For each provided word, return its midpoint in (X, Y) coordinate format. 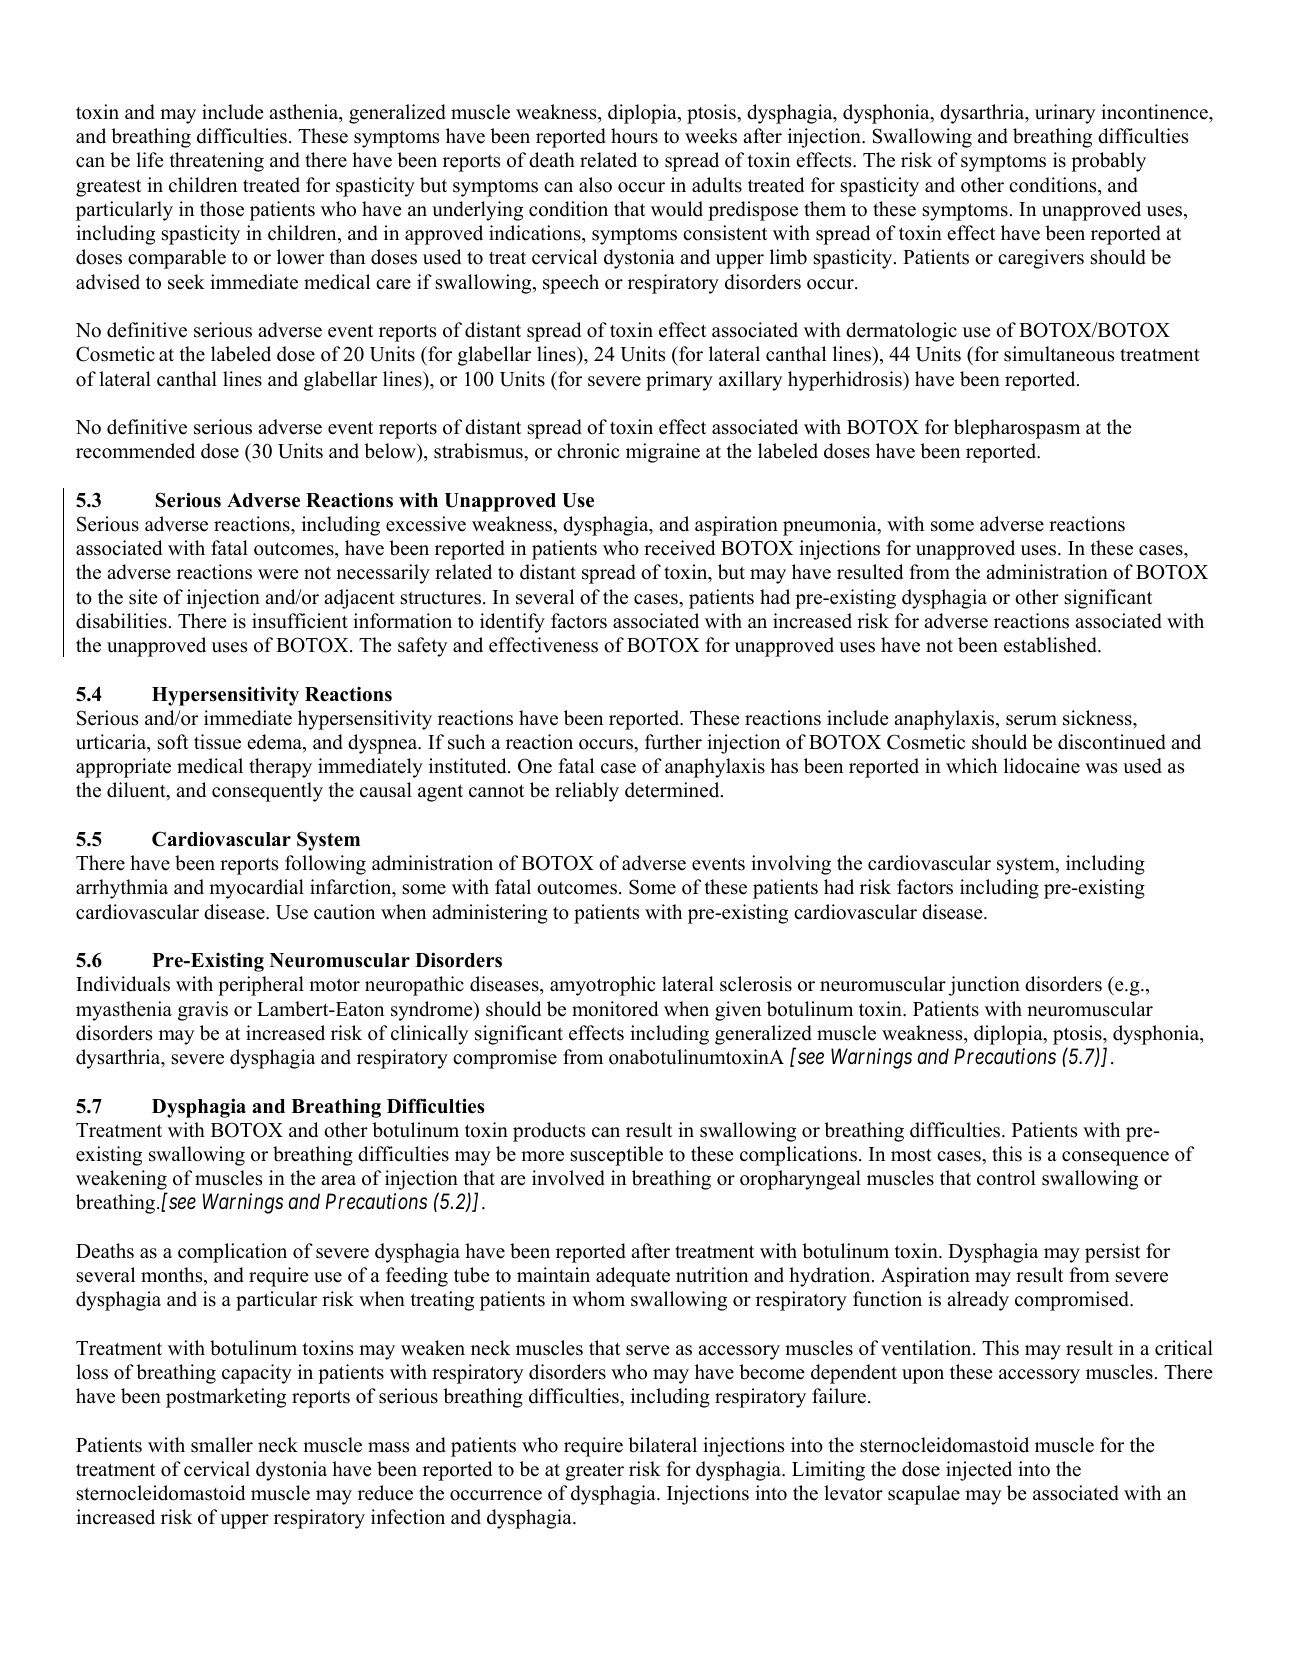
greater (594, 1472)
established (1051, 645)
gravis (203, 1011)
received (679, 548)
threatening (217, 162)
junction (984, 986)
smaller (222, 1445)
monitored (615, 1009)
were (278, 574)
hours (634, 136)
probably (1108, 162)
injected (979, 1471)
